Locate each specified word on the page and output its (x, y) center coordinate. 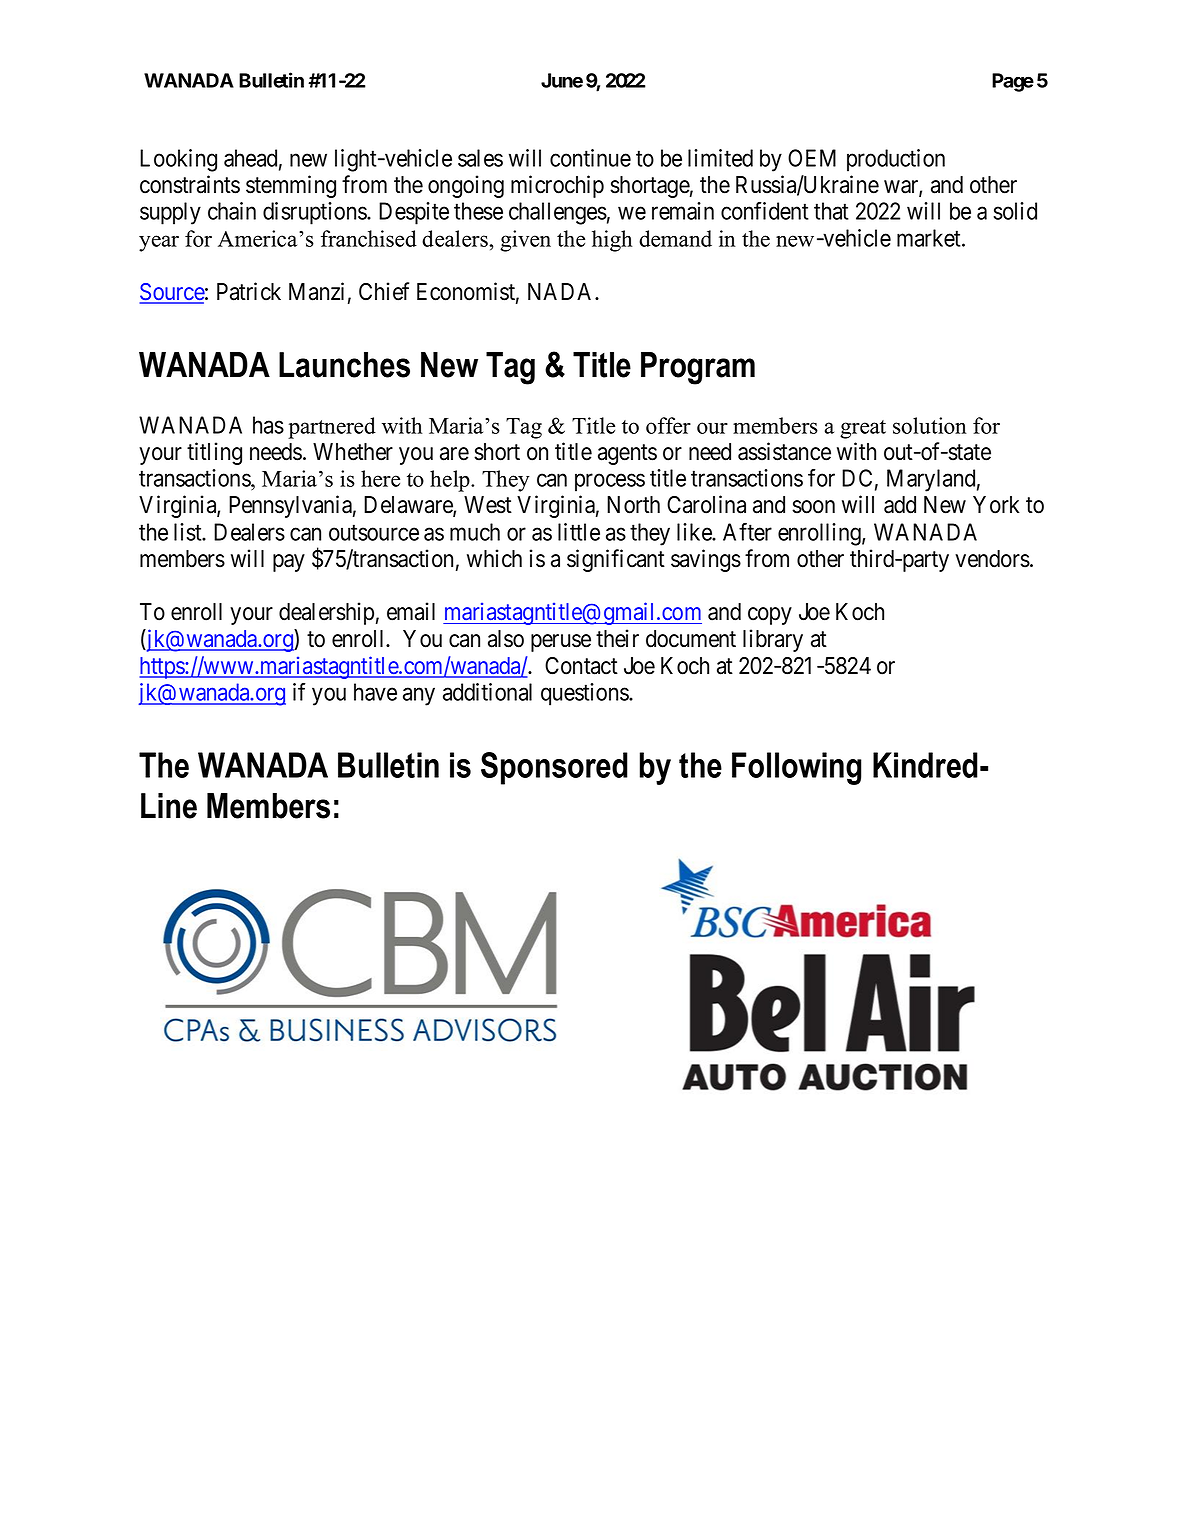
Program (698, 368)
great (863, 429)
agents (627, 454)
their (617, 638)
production (896, 160)
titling (214, 453)
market (930, 238)
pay (289, 563)
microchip (557, 186)
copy (770, 616)
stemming (291, 186)
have (375, 692)
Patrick (249, 291)
